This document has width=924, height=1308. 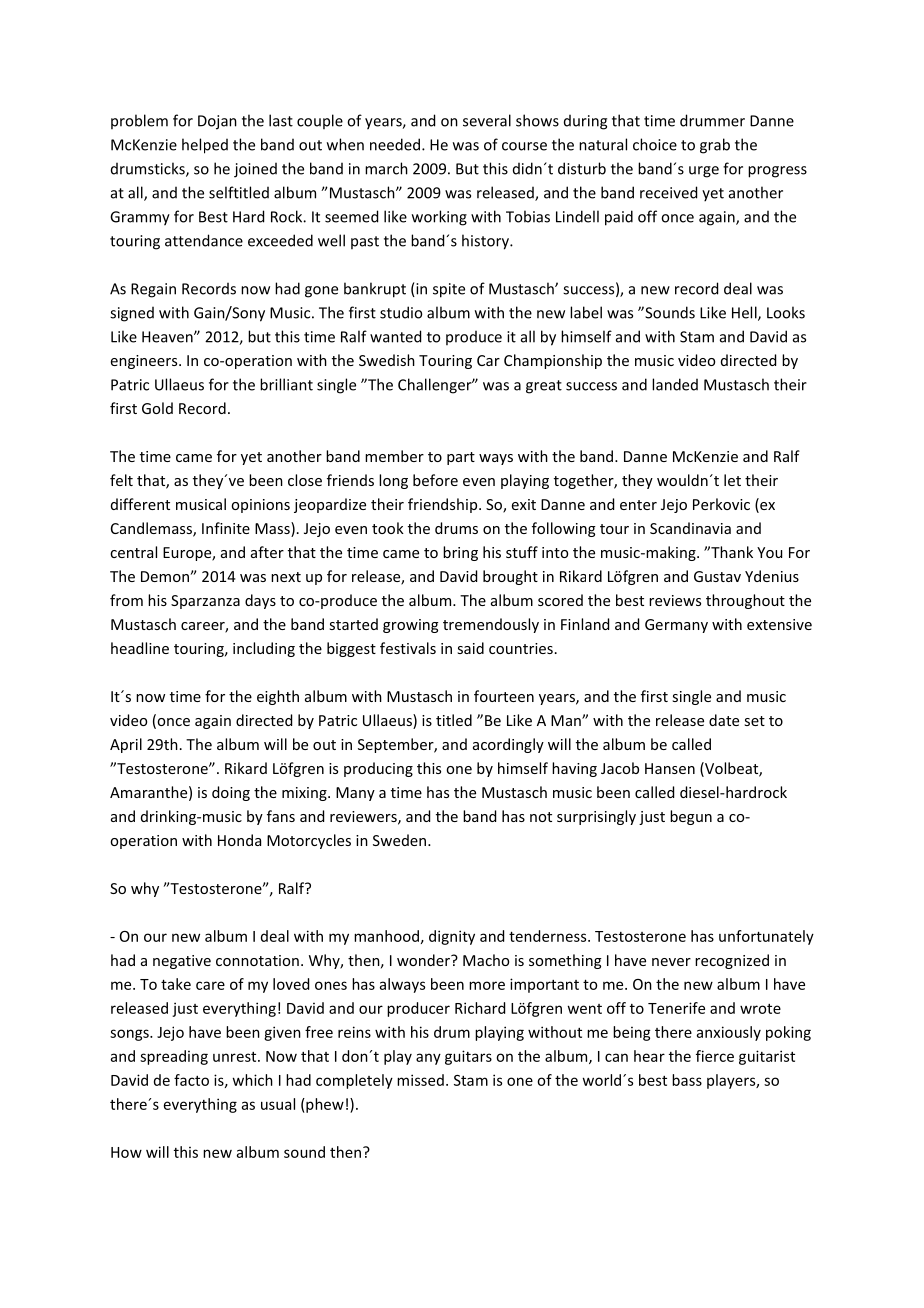 What do you see at coordinates (487, 120) in the document?
I see `several` at bounding box center [487, 120].
